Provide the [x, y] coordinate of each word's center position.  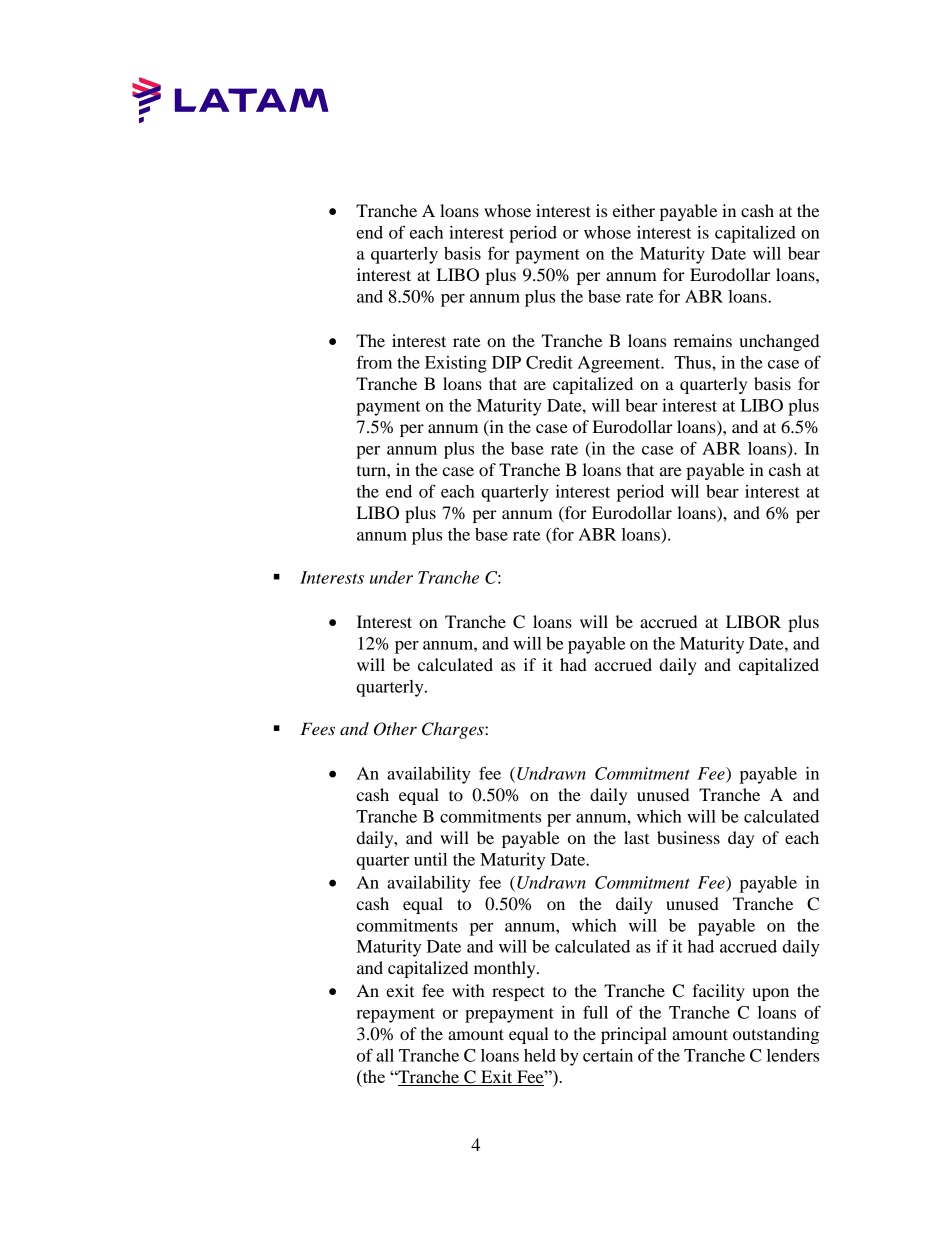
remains [703, 340]
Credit [549, 362]
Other [395, 729]
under [391, 577]
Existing [456, 364]
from [374, 362]
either [634, 210]
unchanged [779, 342]
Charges [454, 730]
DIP [506, 362]
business [688, 837]
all [385, 1055]
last [636, 837]
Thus [693, 362]
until [430, 859]
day [741, 839]
